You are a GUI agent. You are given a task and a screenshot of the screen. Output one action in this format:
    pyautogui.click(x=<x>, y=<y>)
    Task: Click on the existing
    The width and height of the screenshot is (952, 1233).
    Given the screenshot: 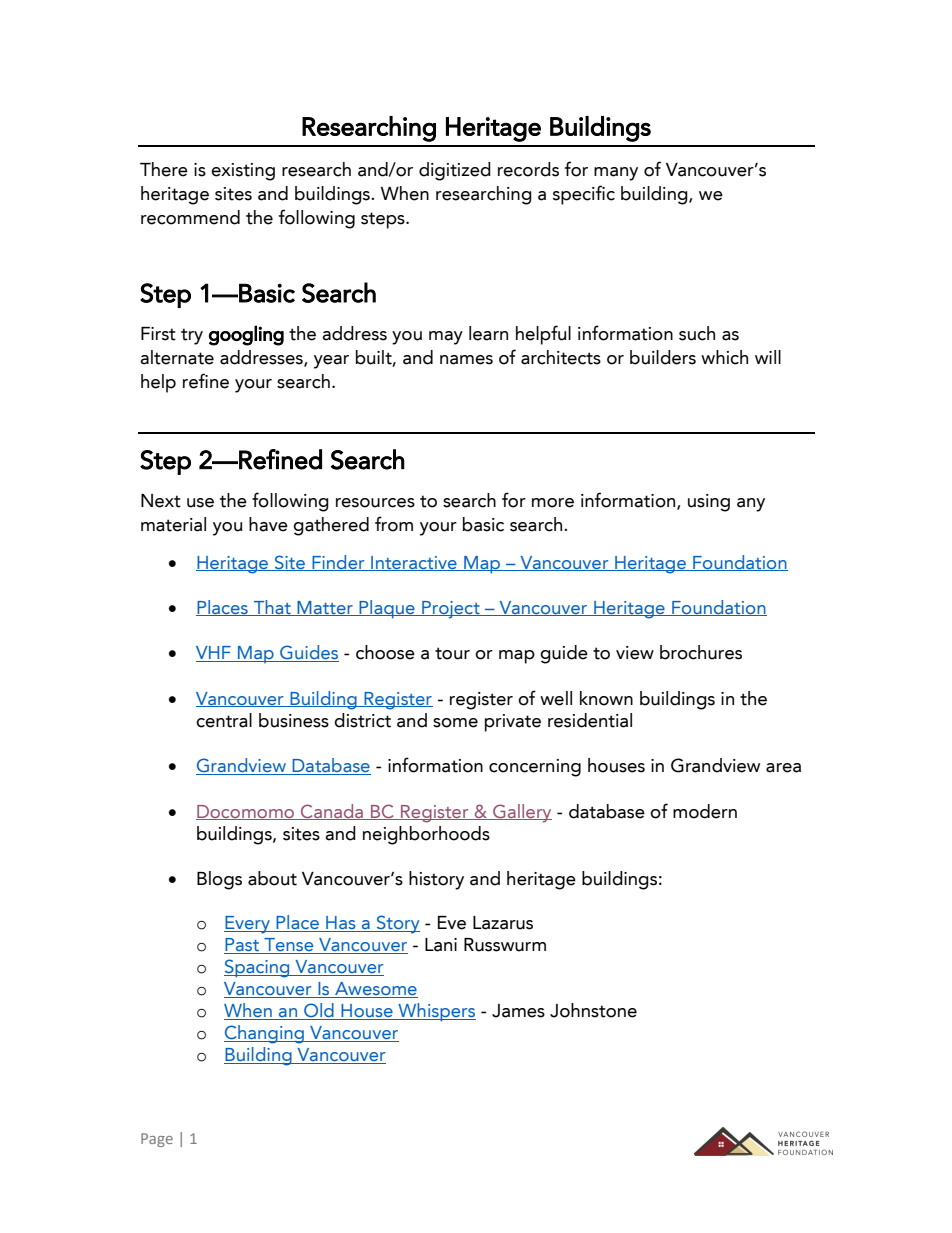 What is the action you would take?
    pyautogui.click(x=243, y=172)
